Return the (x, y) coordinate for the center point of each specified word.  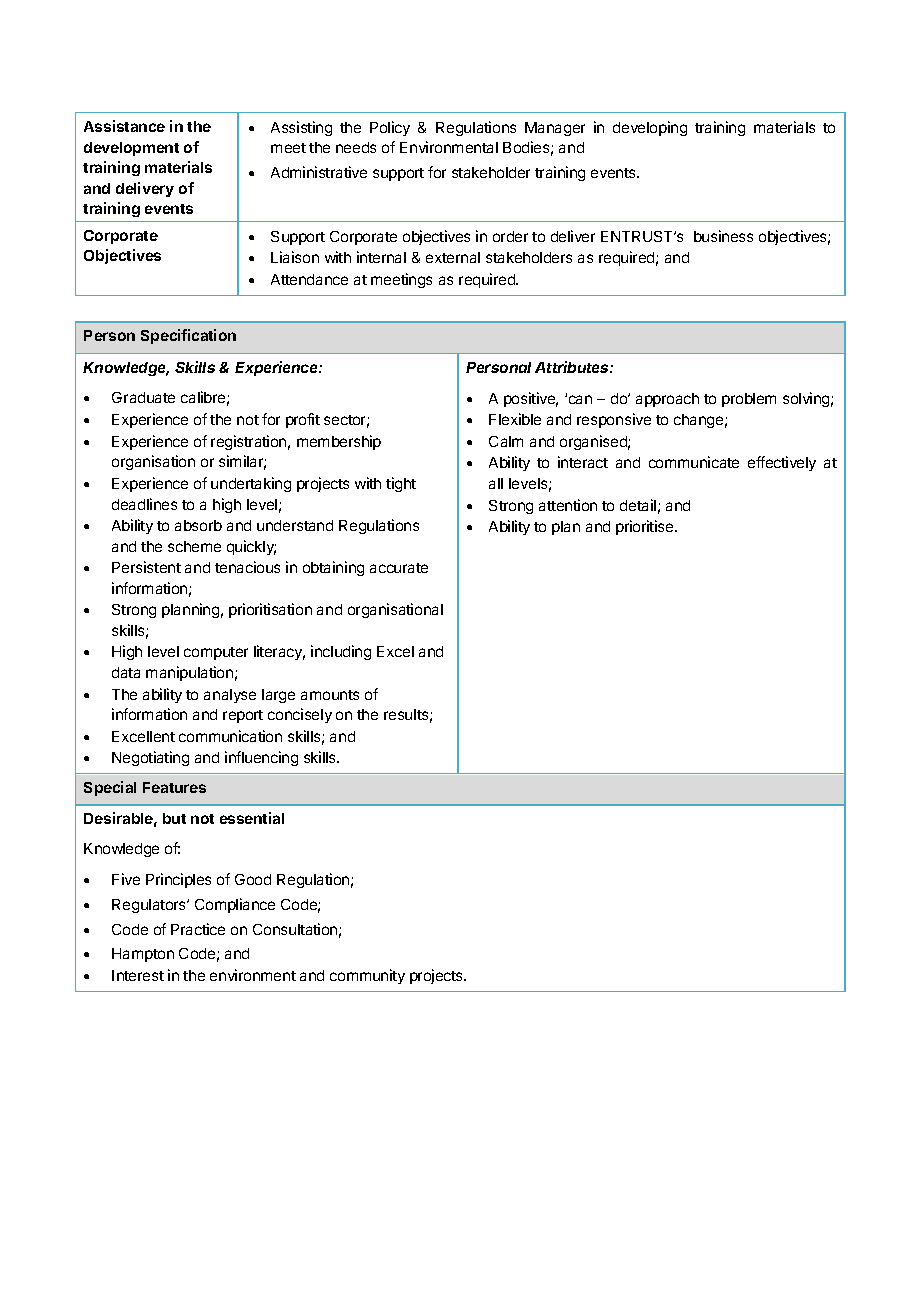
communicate (694, 462)
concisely (300, 715)
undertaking (251, 484)
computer (216, 653)
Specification (188, 336)
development (131, 149)
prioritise (646, 527)
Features (174, 787)
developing (650, 128)
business (723, 236)
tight (401, 484)
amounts (330, 695)
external (453, 257)
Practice (198, 929)
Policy (390, 128)
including (341, 652)
